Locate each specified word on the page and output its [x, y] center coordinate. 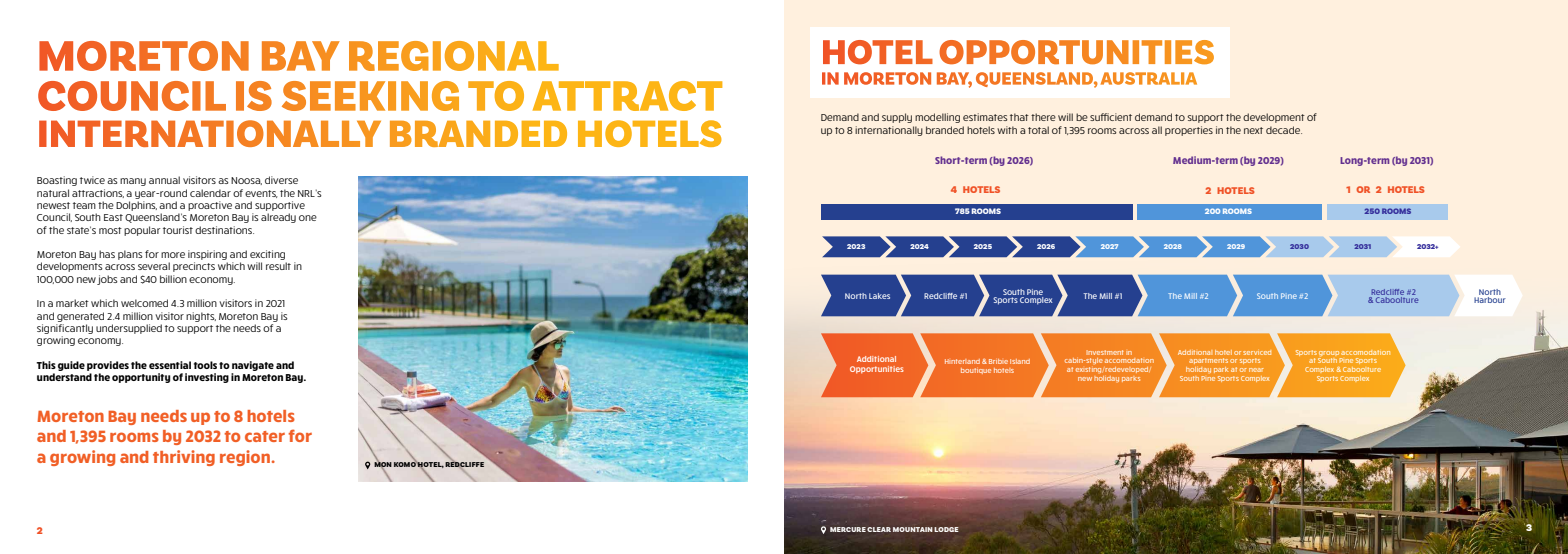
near [1256, 370]
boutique [976, 371]
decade [1284, 130]
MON [383, 465]
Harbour [1490, 298]
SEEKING [370, 96]
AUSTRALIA [1149, 78]
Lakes [879, 296]
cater [265, 436]
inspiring [208, 256]
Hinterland [962, 361]
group [1329, 353]
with [1007, 130]
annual [164, 180]
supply [897, 118]
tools [205, 365]
